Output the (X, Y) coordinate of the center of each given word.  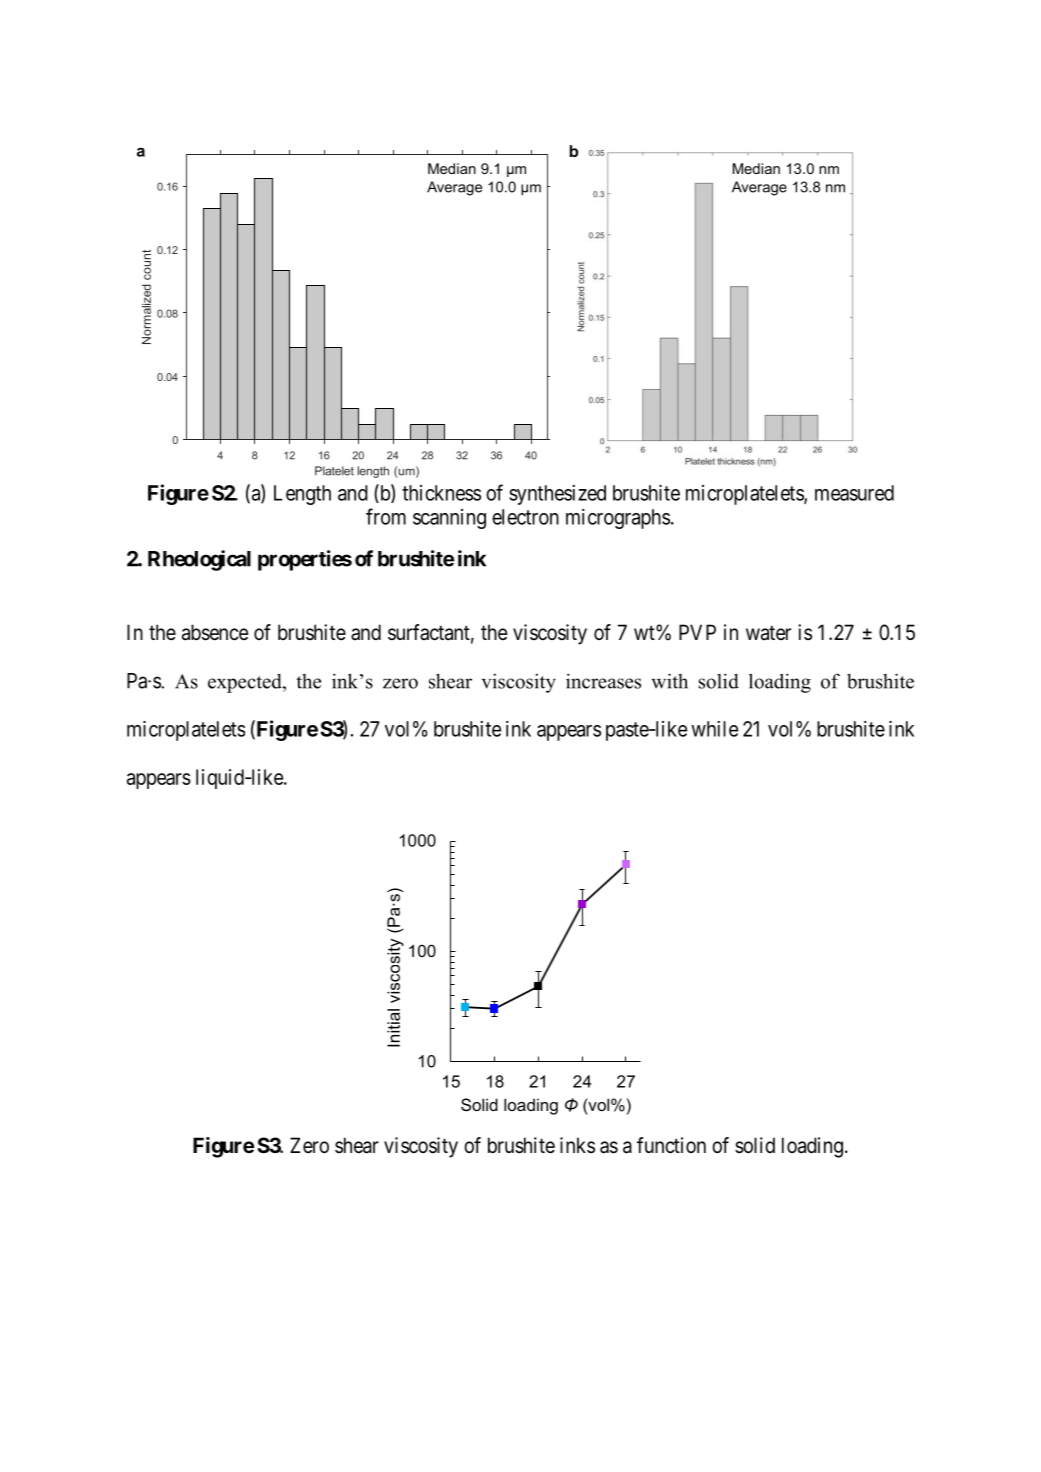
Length (302, 495)
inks (577, 1145)
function (671, 1145)
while (714, 729)
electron (525, 517)
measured (854, 493)
